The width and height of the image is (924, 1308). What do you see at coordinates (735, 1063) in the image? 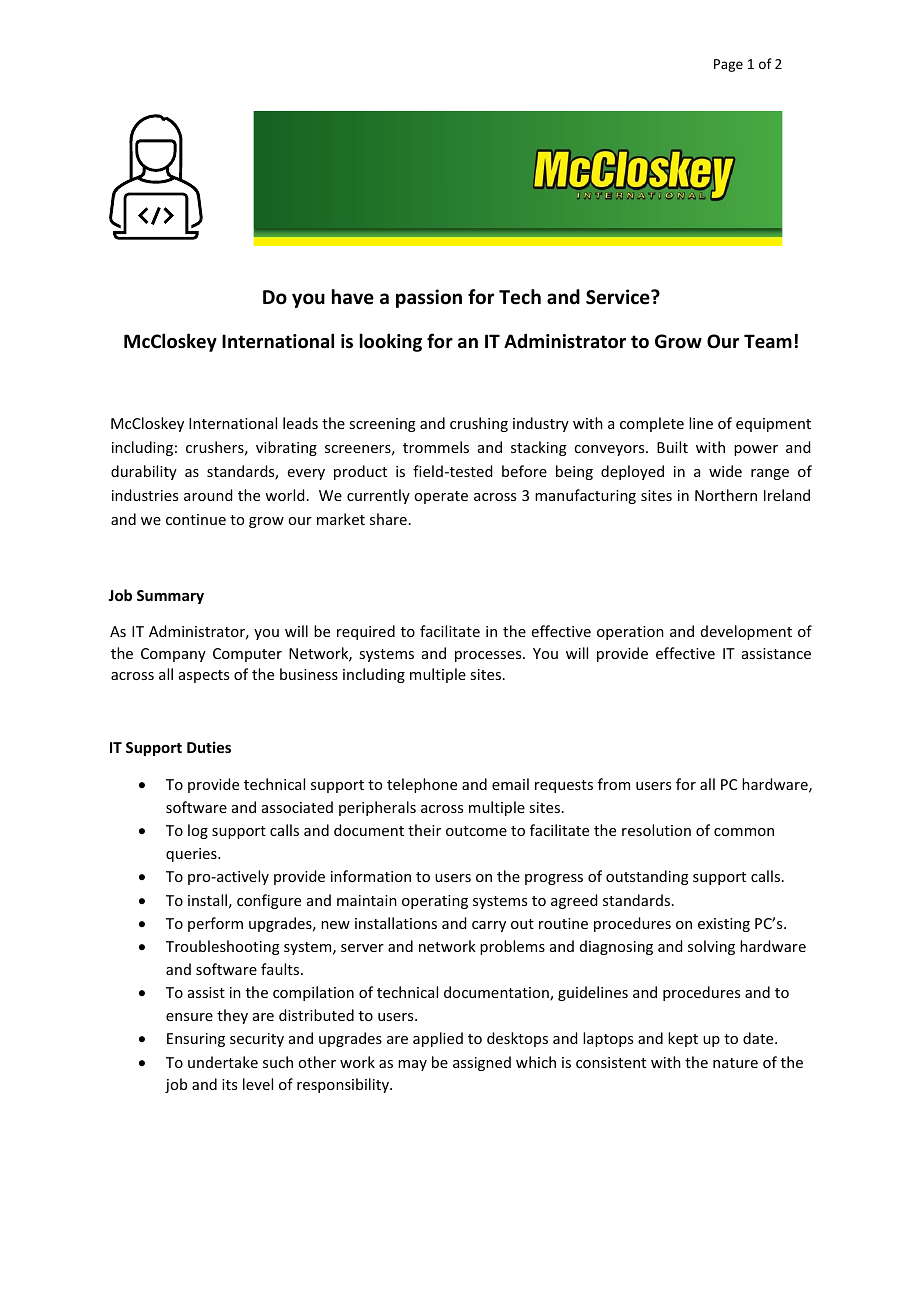
I see `nature` at bounding box center [735, 1063].
